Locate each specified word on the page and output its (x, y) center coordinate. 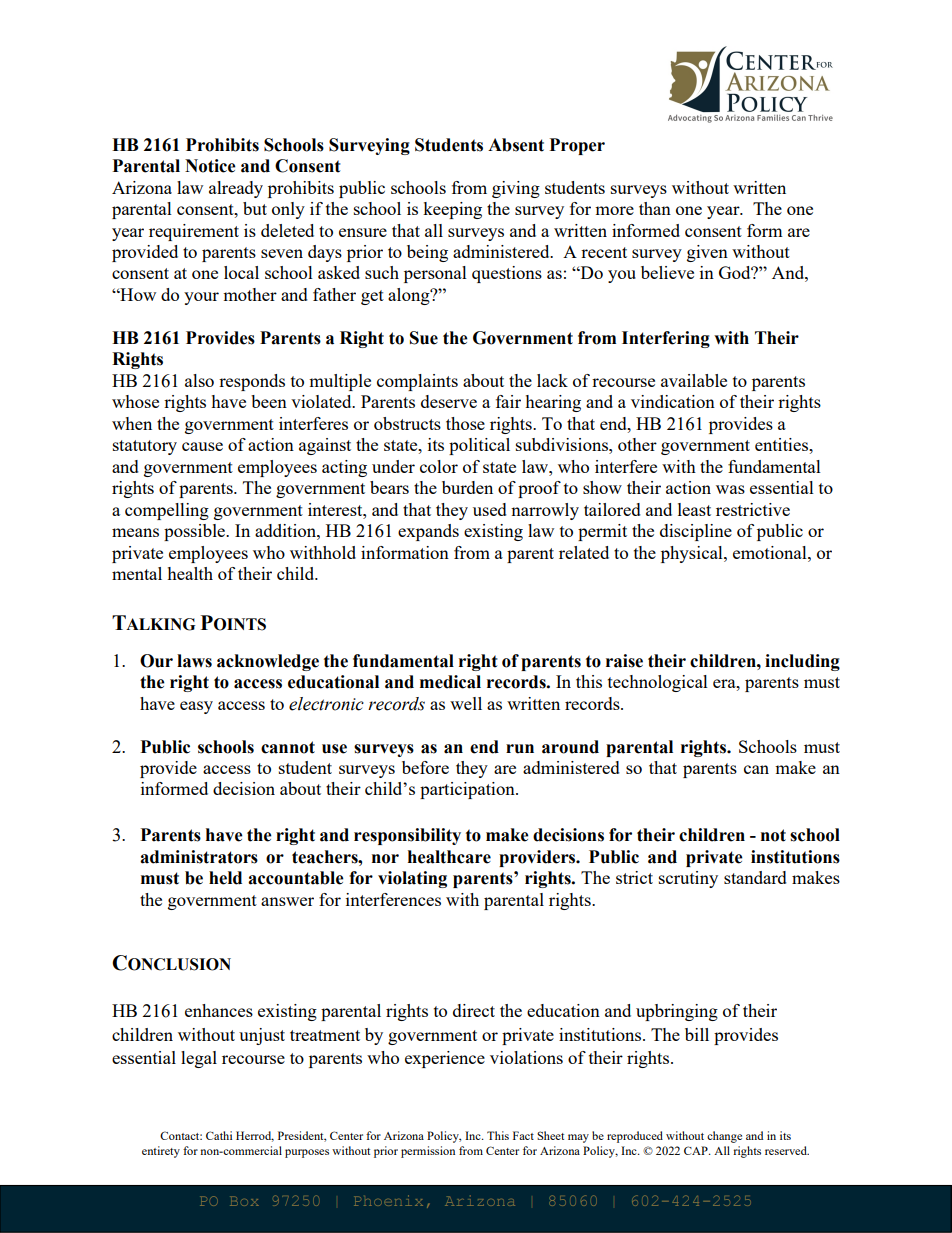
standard (755, 877)
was (730, 489)
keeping (452, 210)
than (655, 208)
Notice (210, 166)
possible (195, 532)
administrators (199, 857)
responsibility (407, 836)
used (490, 509)
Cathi (219, 1135)
